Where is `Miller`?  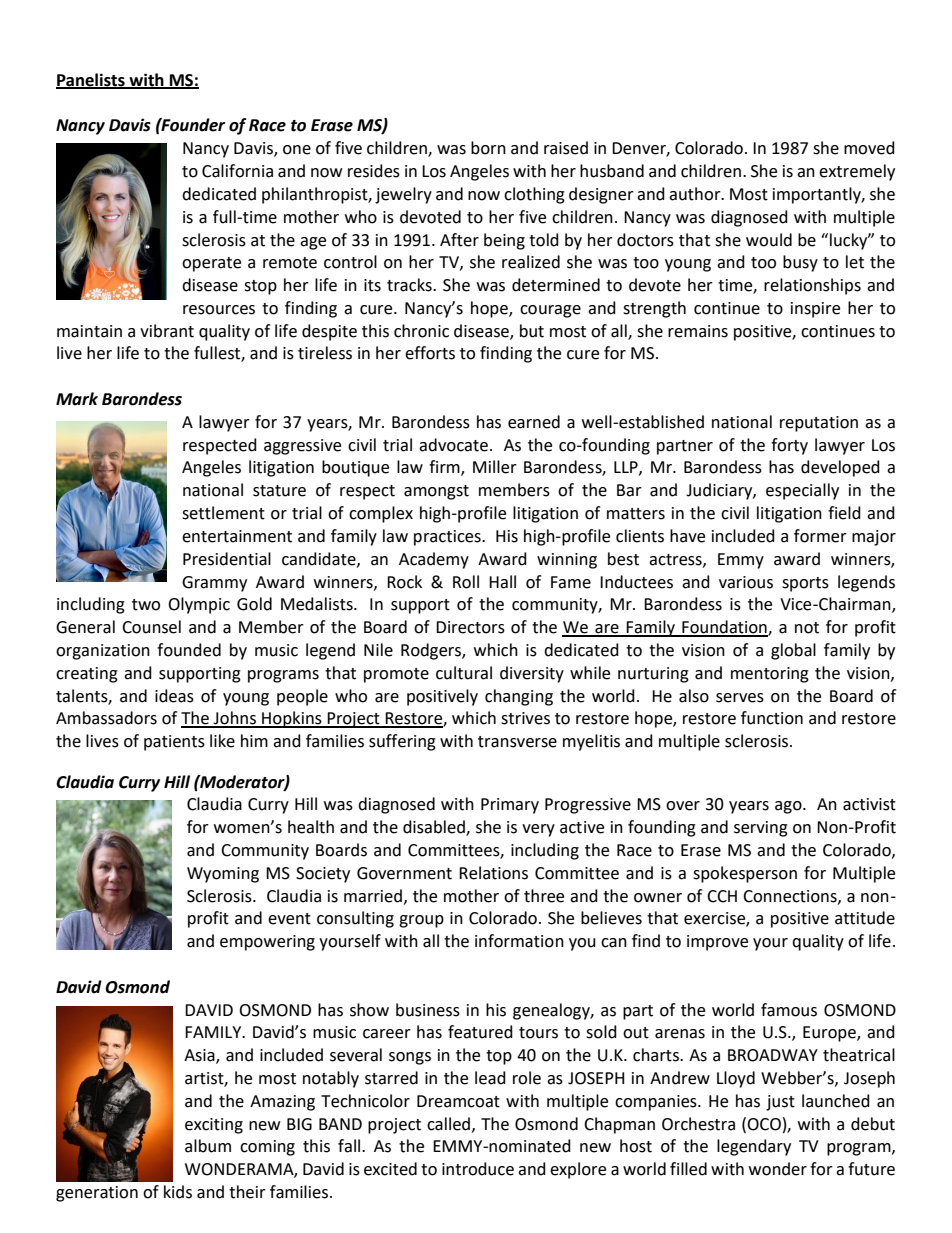 Miller is located at coordinates (495, 467).
